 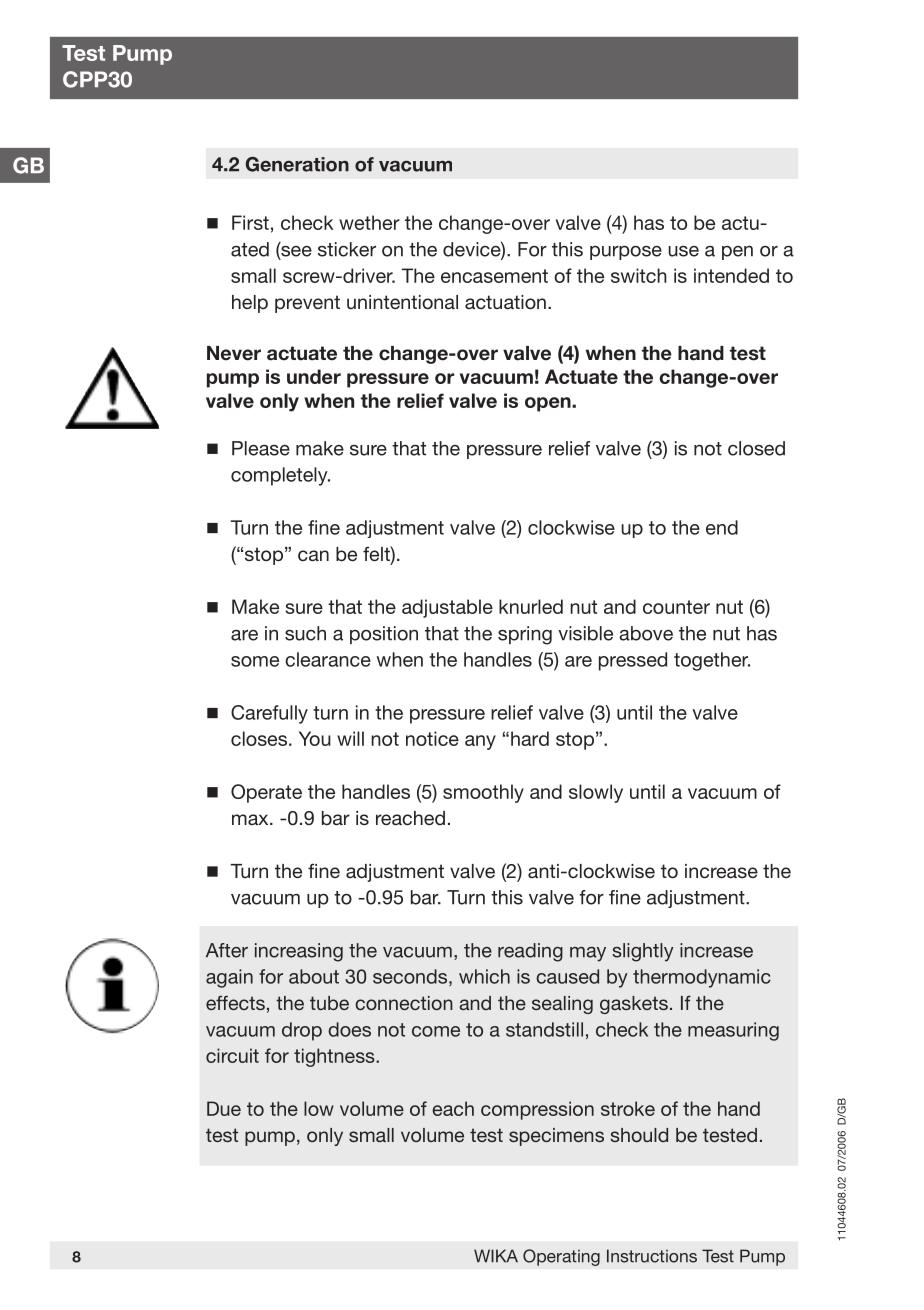 I want to click on thermodynamic, so click(x=702, y=978).
